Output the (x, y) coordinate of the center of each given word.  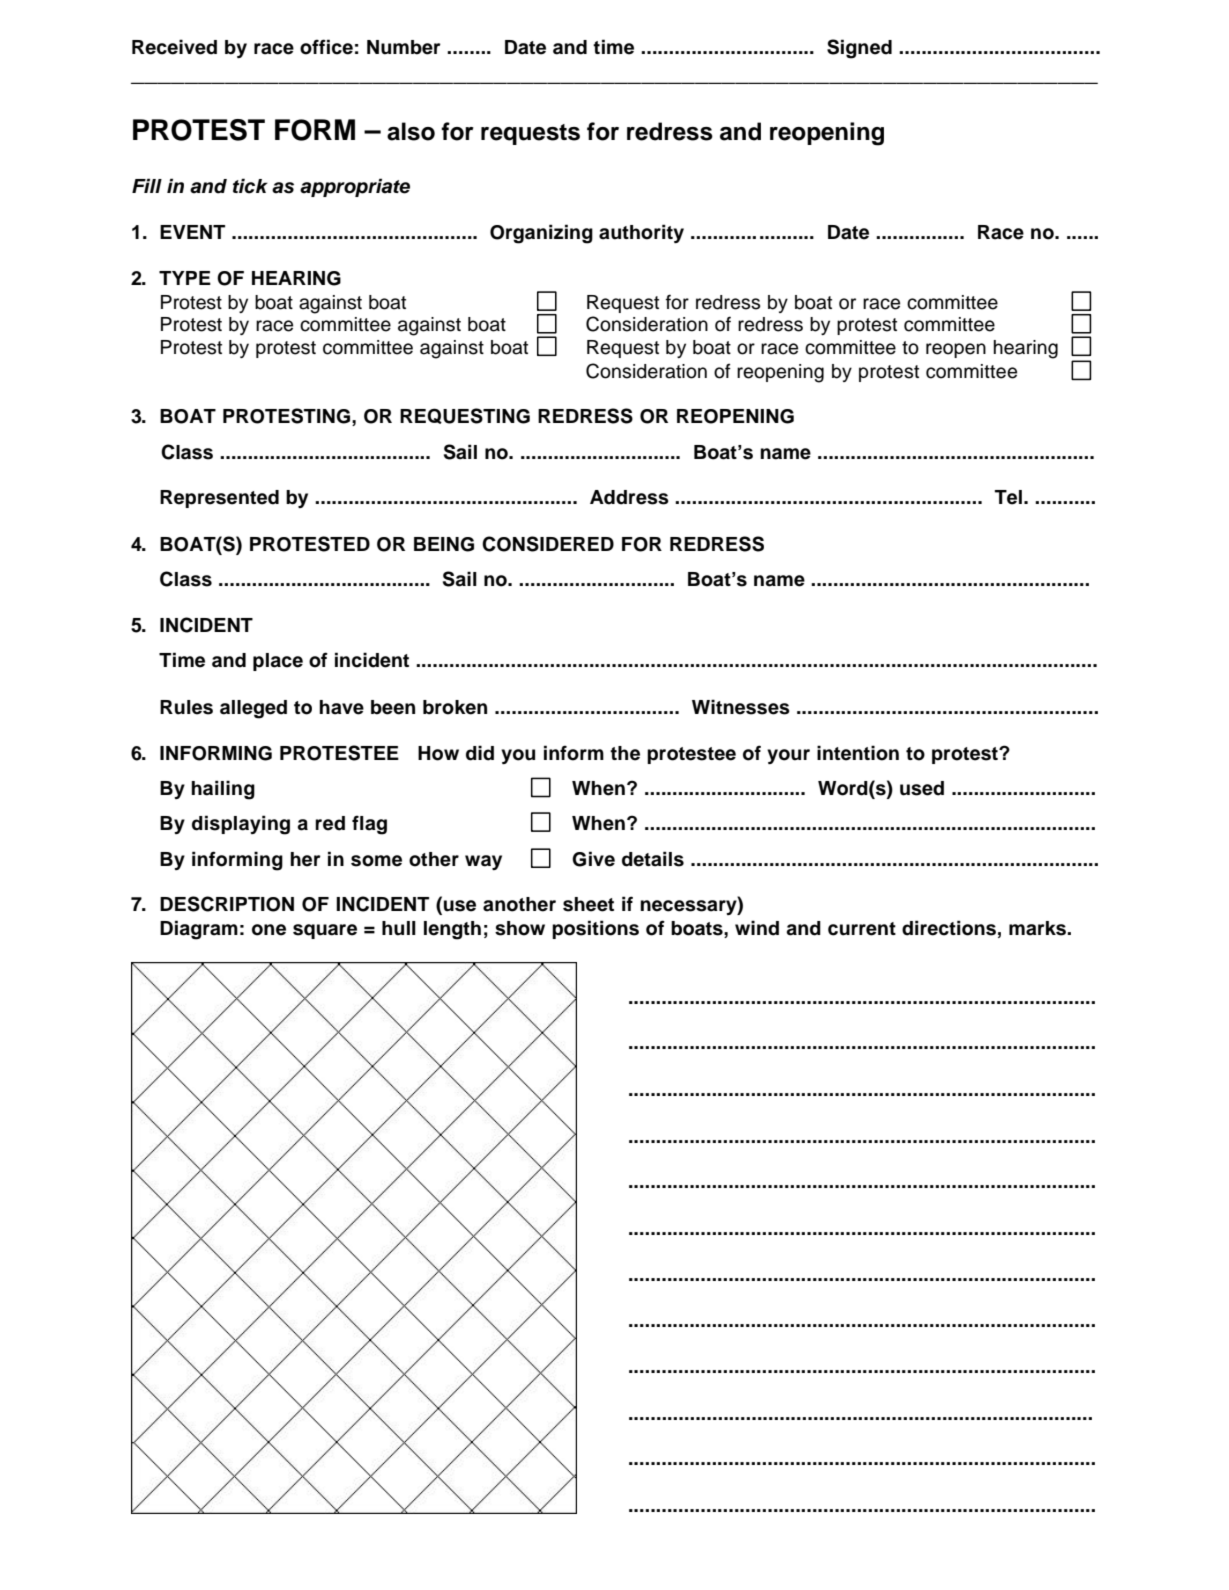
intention (858, 753)
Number (404, 47)
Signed (859, 49)
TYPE (185, 278)
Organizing (541, 234)
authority (641, 233)
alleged (253, 709)
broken (455, 707)
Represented (219, 499)
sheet (588, 904)
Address (629, 497)
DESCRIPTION (227, 904)
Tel (1008, 497)
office (326, 47)
